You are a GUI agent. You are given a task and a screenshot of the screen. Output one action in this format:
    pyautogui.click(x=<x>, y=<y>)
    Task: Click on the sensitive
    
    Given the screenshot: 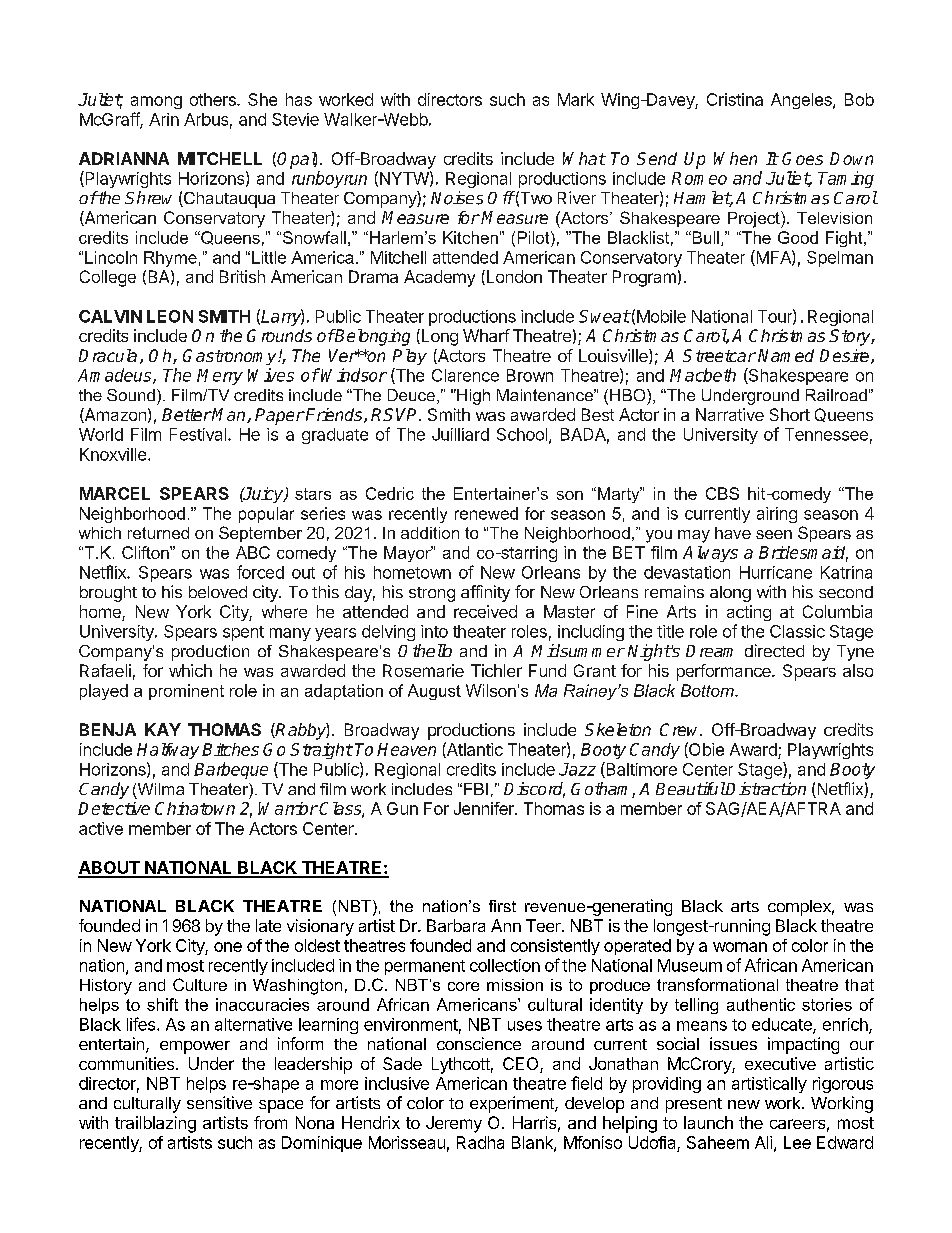 What is the action you would take?
    pyautogui.click(x=219, y=1102)
